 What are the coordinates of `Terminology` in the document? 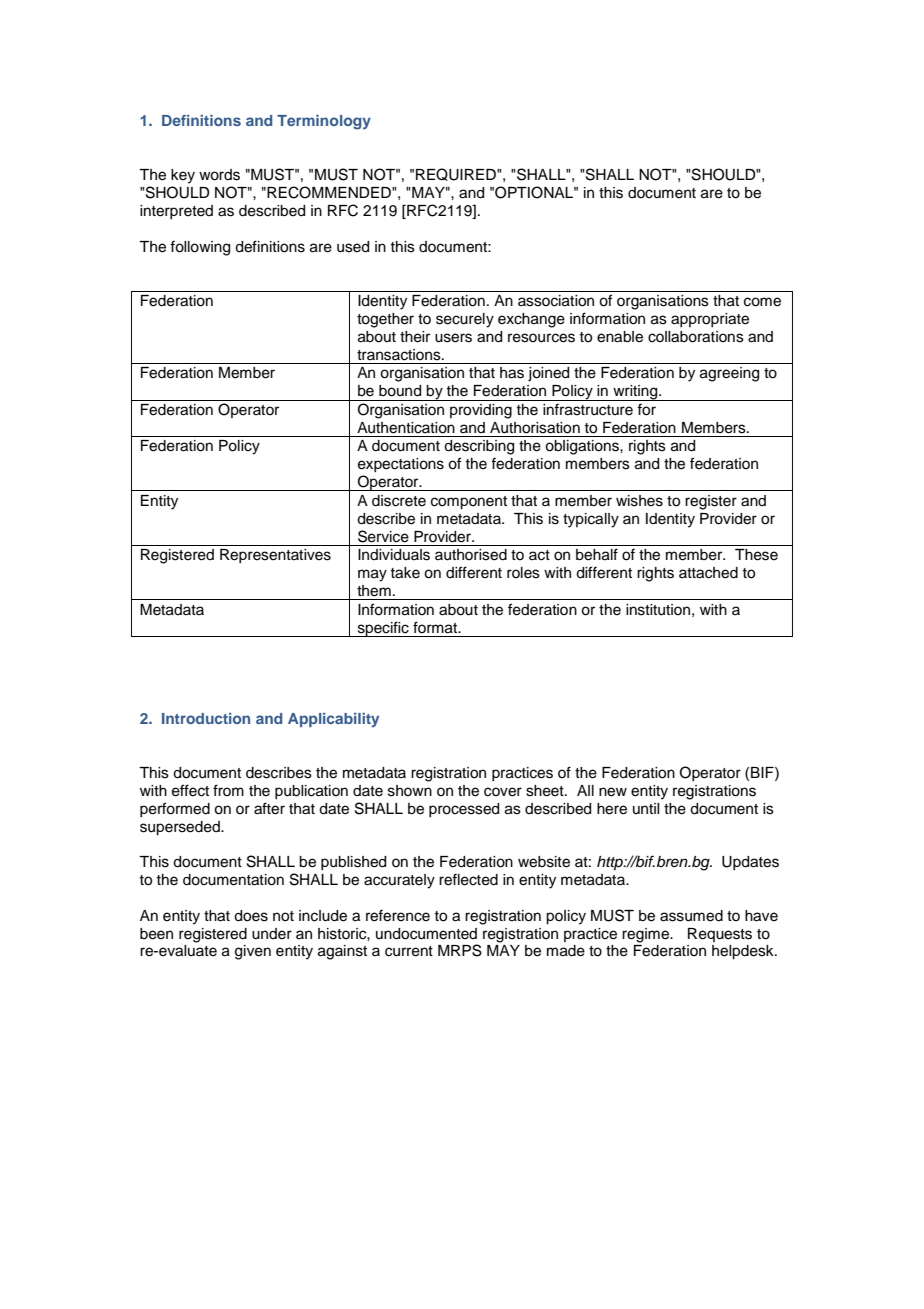 It's located at (324, 122).
